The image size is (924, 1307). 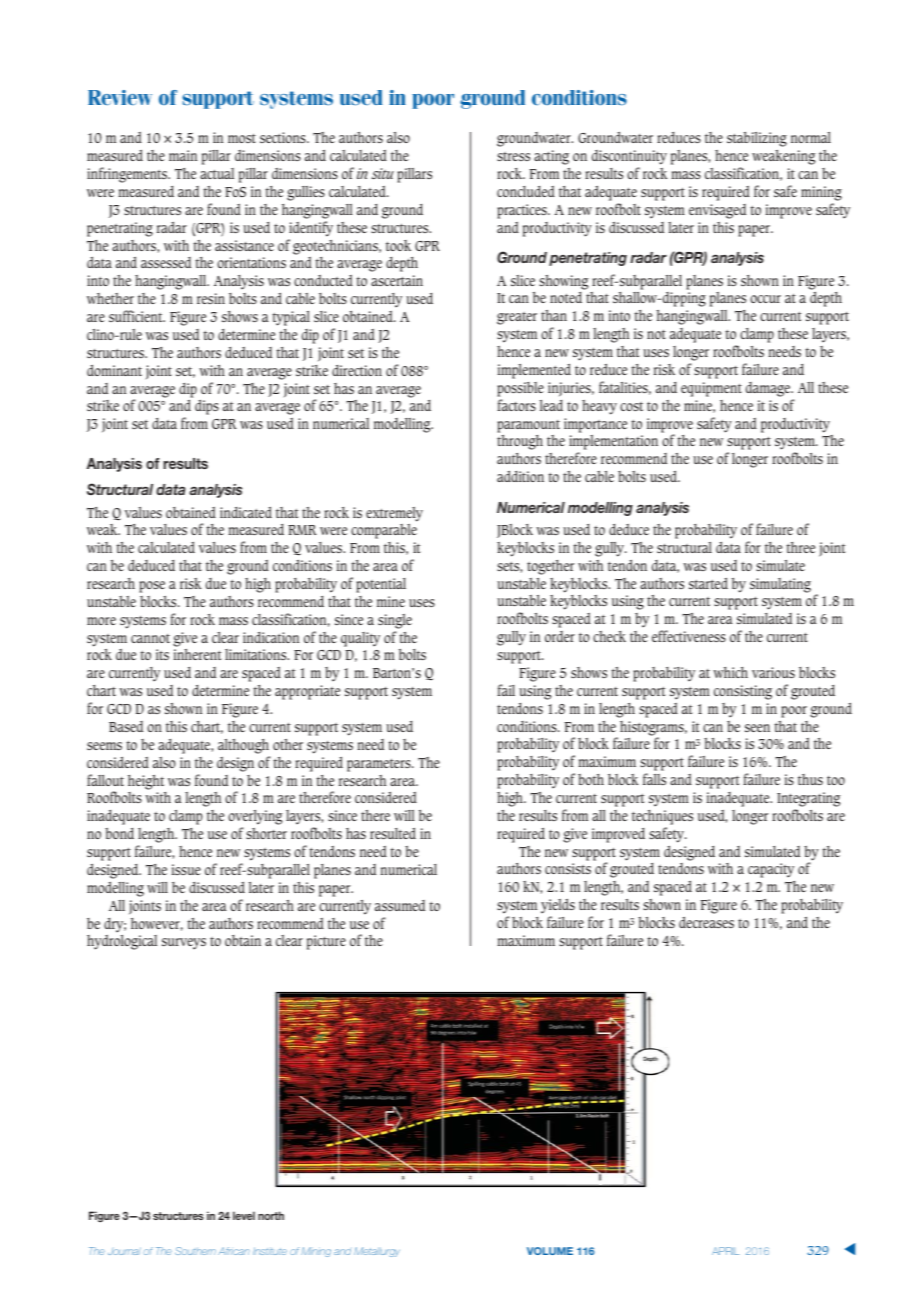 What do you see at coordinates (684, 547) in the screenshot?
I see `structural` at bounding box center [684, 547].
